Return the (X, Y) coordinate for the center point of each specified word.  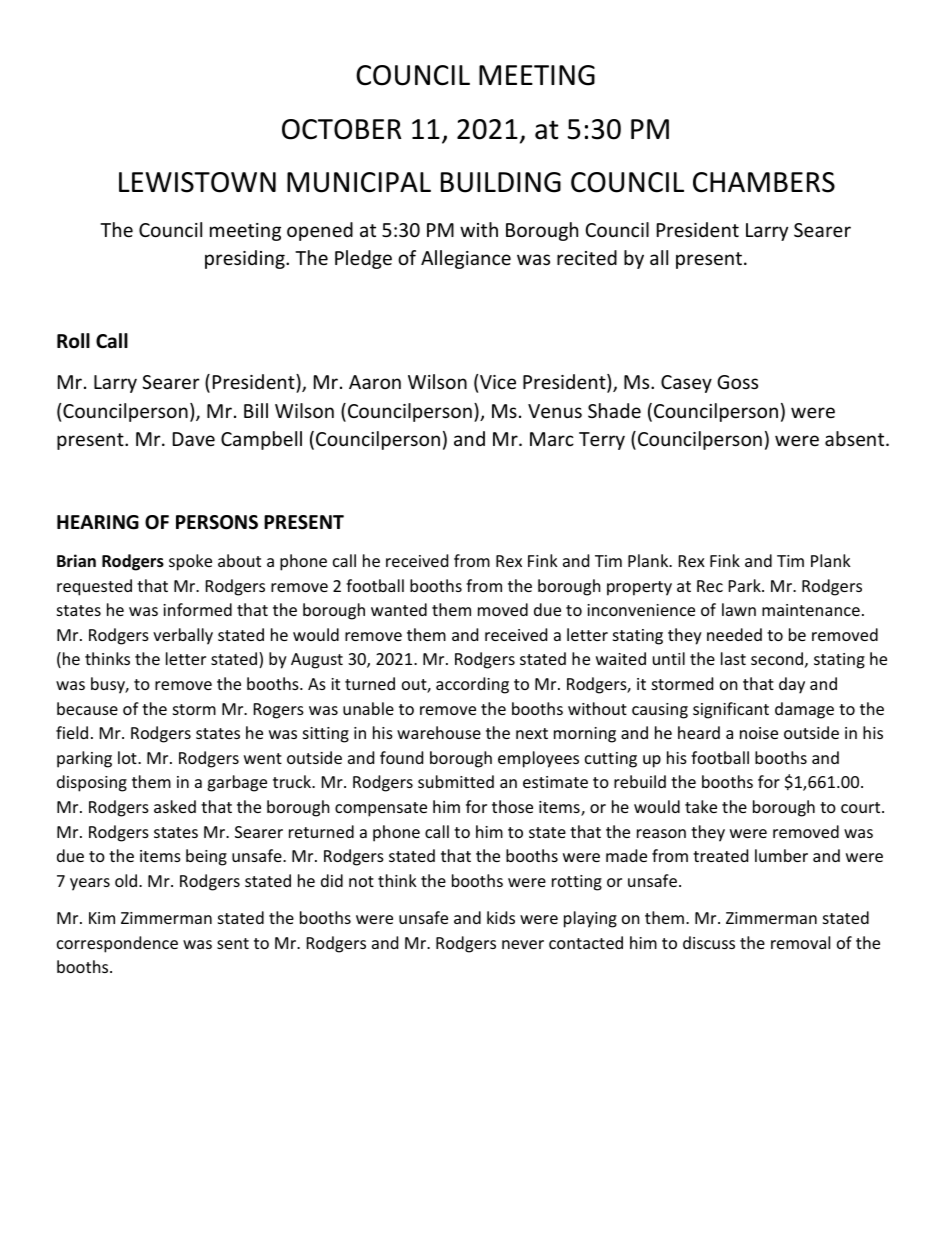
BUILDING (501, 182)
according (472, 685)
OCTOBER (341, 129)
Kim (102, 918)
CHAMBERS (764, 182)
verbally (183, 636)
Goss (737, 382)
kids (501, 917)
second (777, 658)
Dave (194, 439)
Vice (498, 382)
